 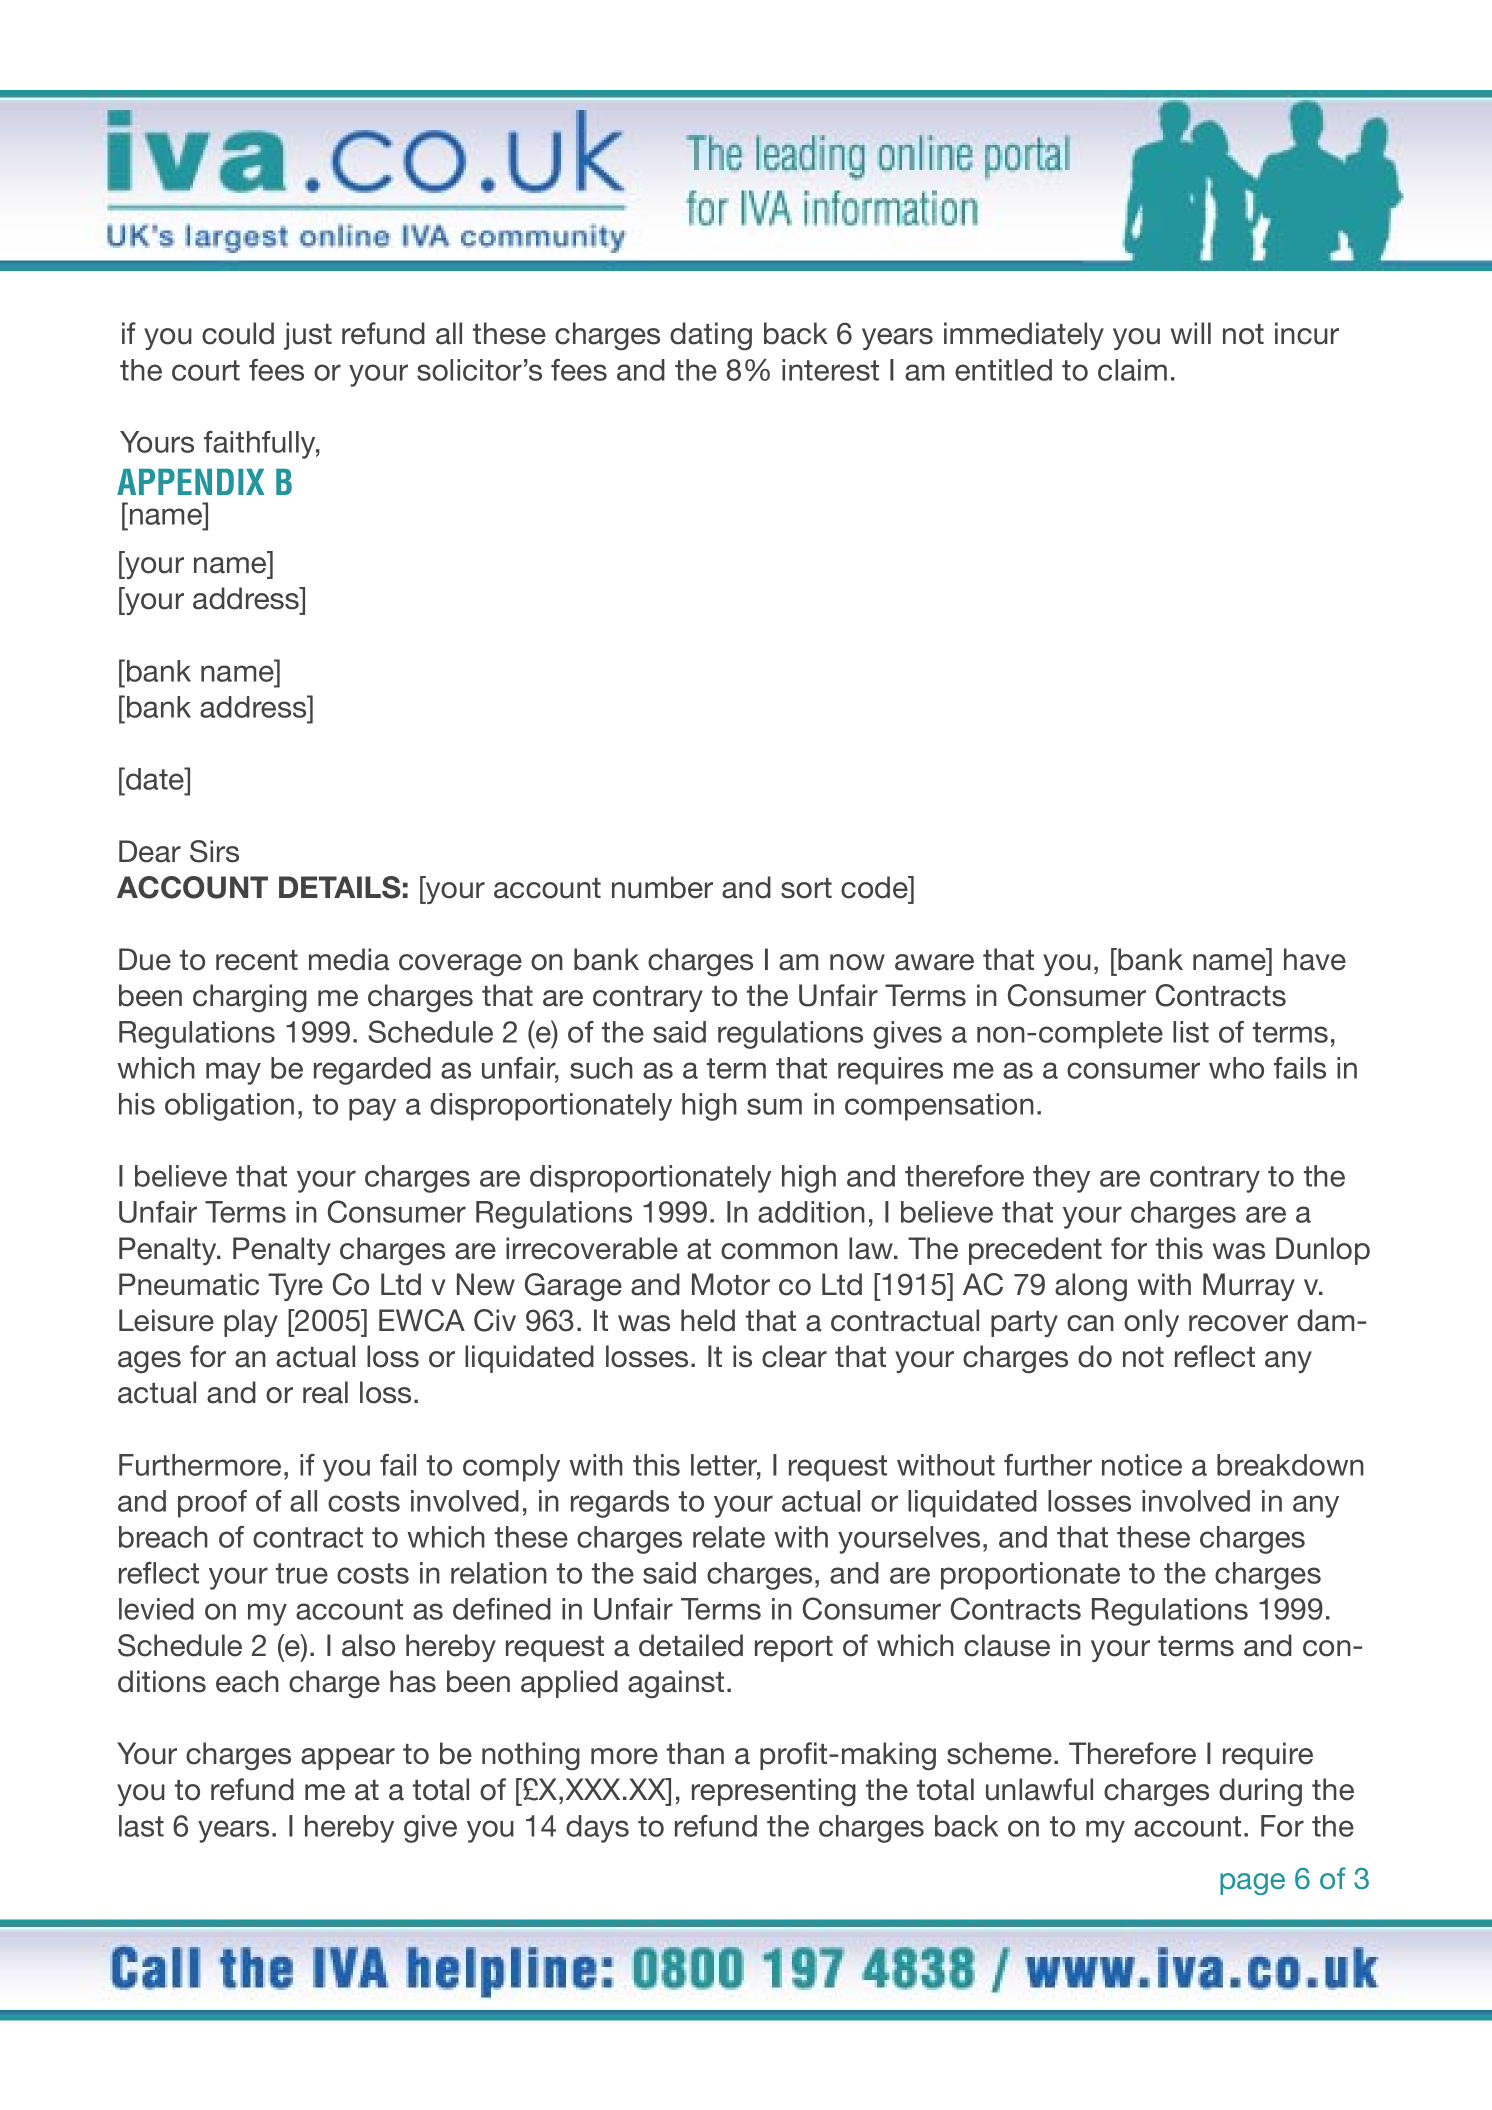 I want to click on who, so click(x=1236, y=1068).
